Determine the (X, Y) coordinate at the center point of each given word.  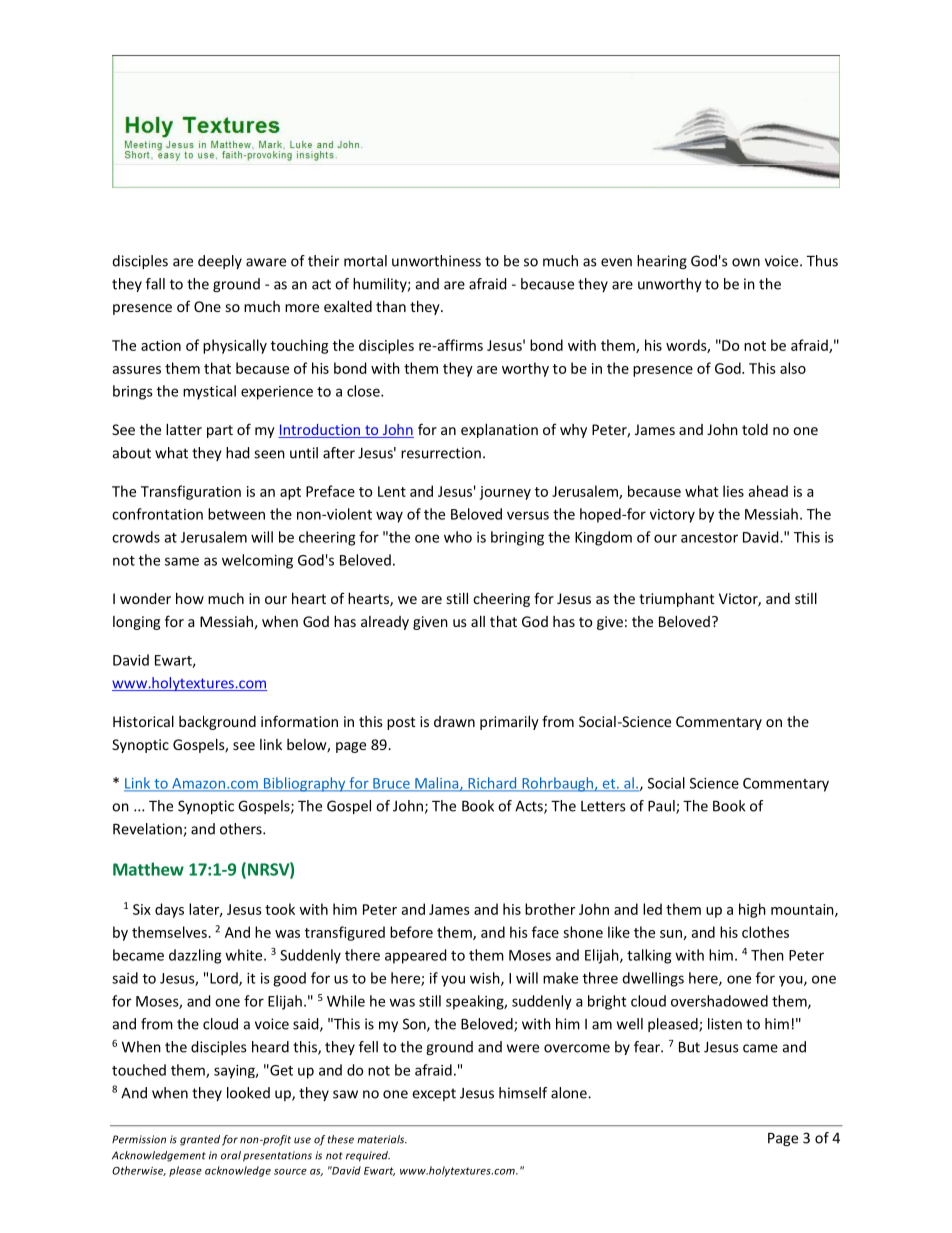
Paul (662, 807)
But (689, 1047)
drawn (454, 721)
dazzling (195, 956)
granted (200, 1140)
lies (733, 491)
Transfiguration (191, 492)
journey (505, 493)
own (746, 262)
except (434, 1094)
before (411, 932)
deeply (220, 262)
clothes (765, 932)
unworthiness (436, 261)
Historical (143, 721)
